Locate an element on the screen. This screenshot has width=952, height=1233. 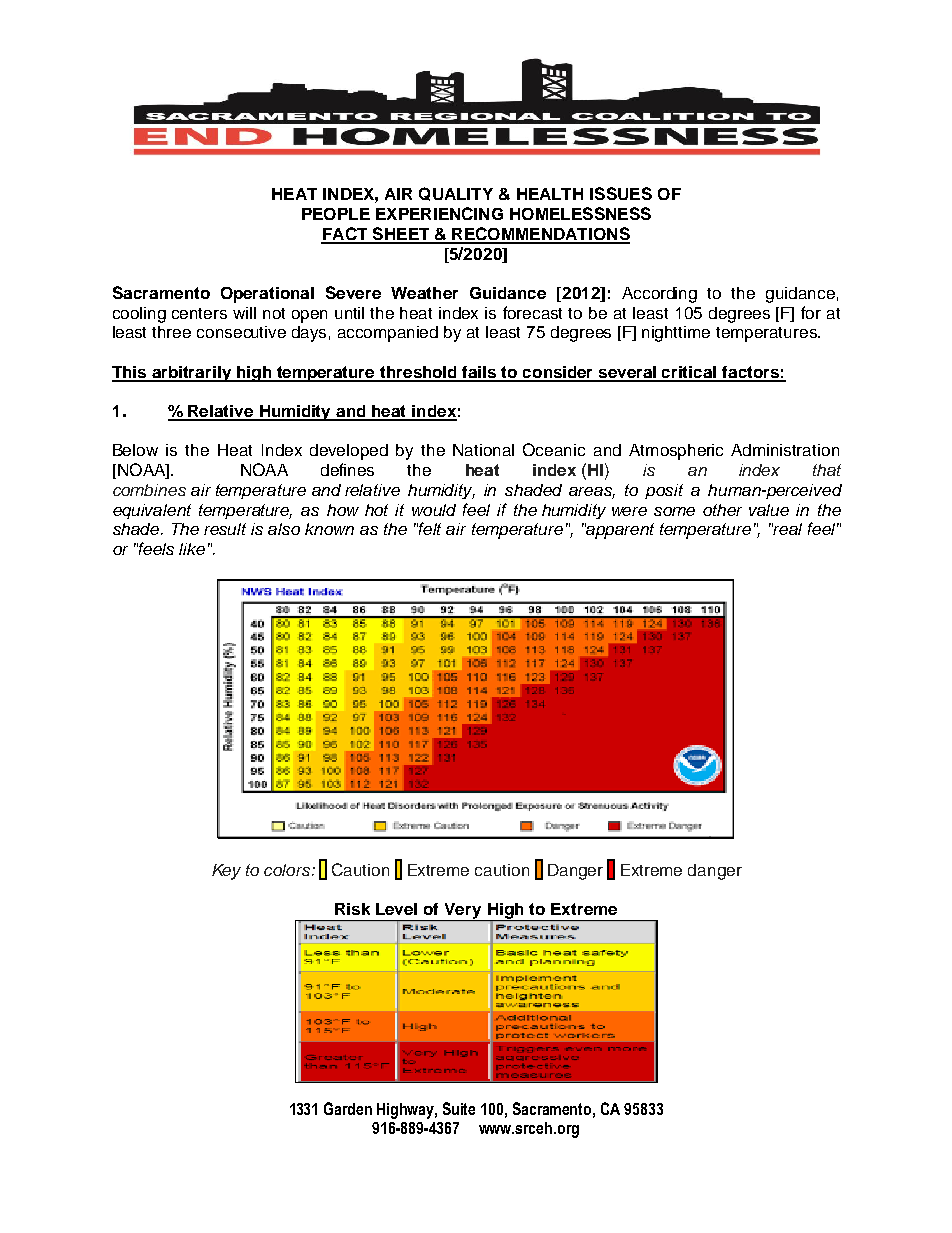
Very is located at coordinates (463, 912).
